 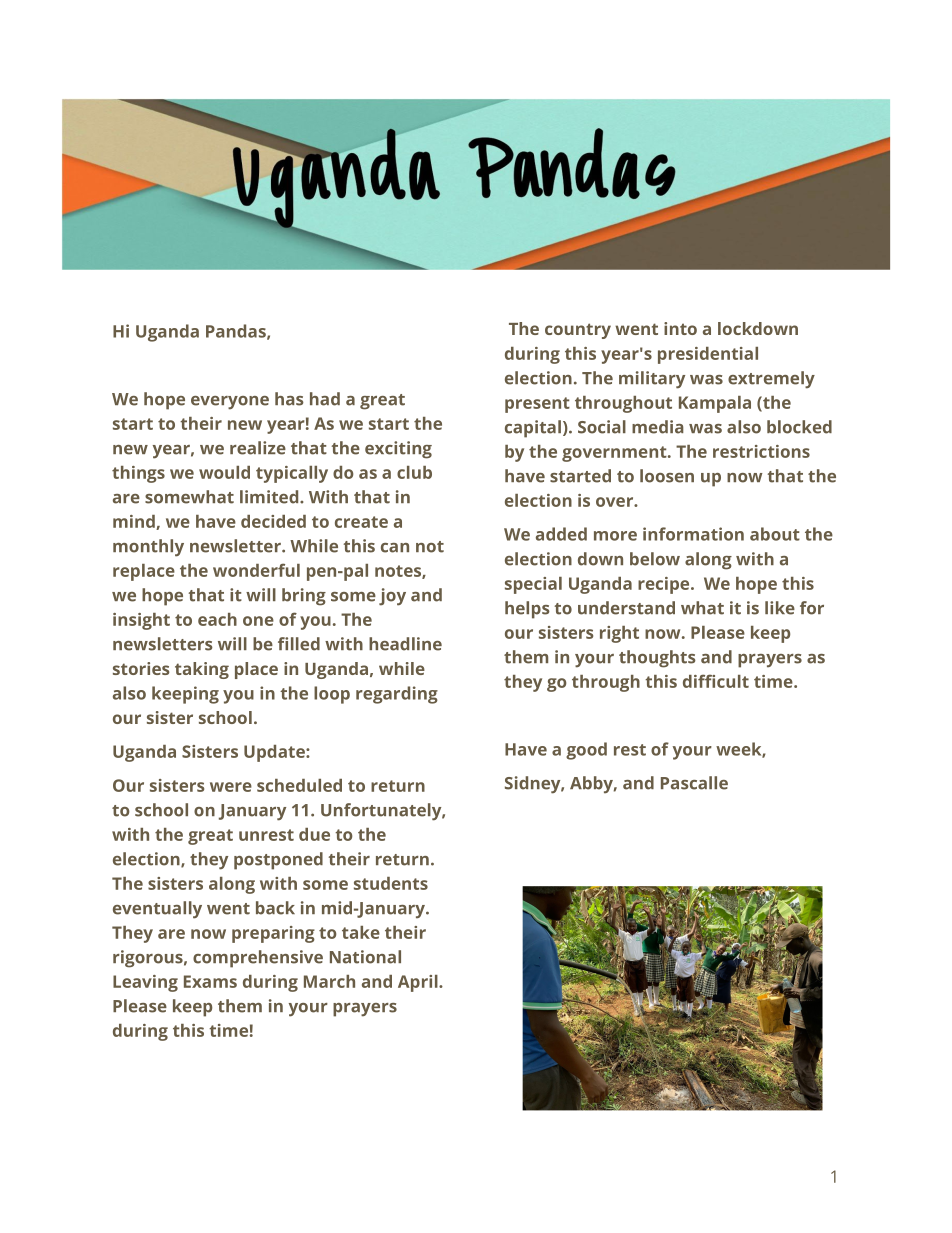 I want to click on country, so click(x=578, y=331).
